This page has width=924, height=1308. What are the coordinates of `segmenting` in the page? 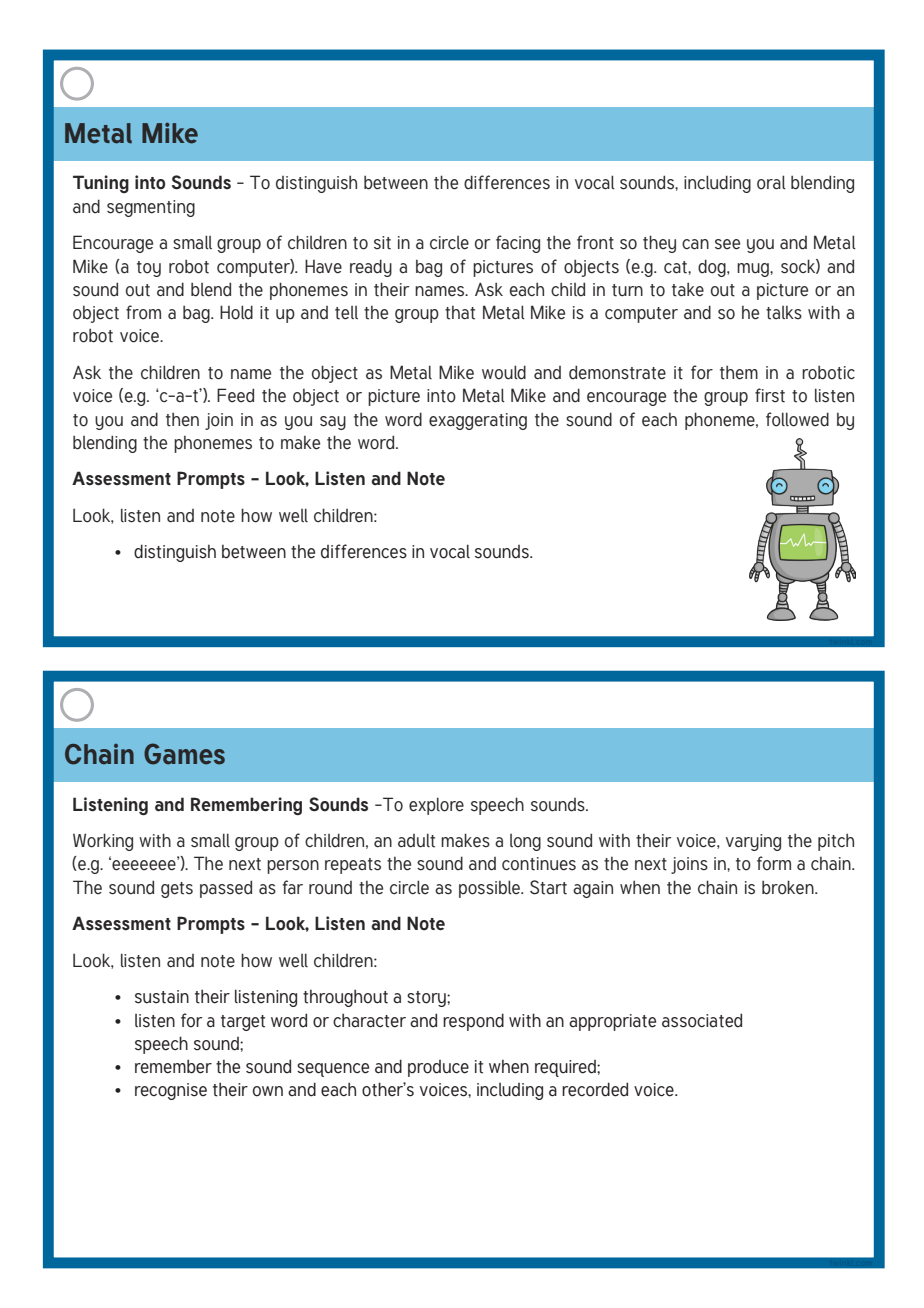 It's located at (151, 208).
